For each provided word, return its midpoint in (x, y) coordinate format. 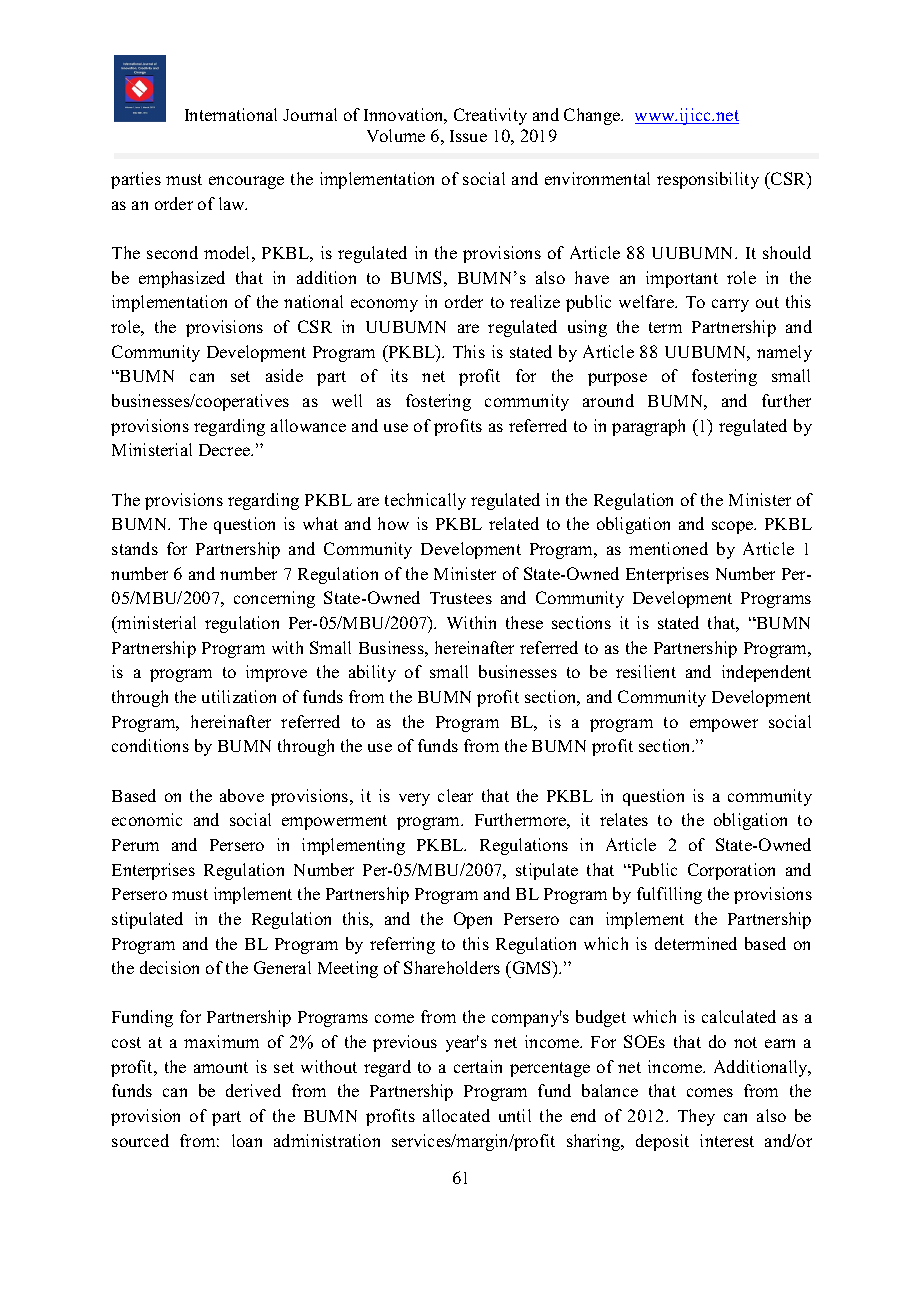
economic (147, 819)
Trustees (461, 598)
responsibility (708, 180)
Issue (468, 136)
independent (766, 673)
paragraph (648, 427)
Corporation (731, 871)
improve (276, 673)
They (696, 1117)
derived (253, 1090)
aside (284, 375)
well (347, 400)
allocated (456, 1115)
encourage (246, 182)
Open (473, 920)
